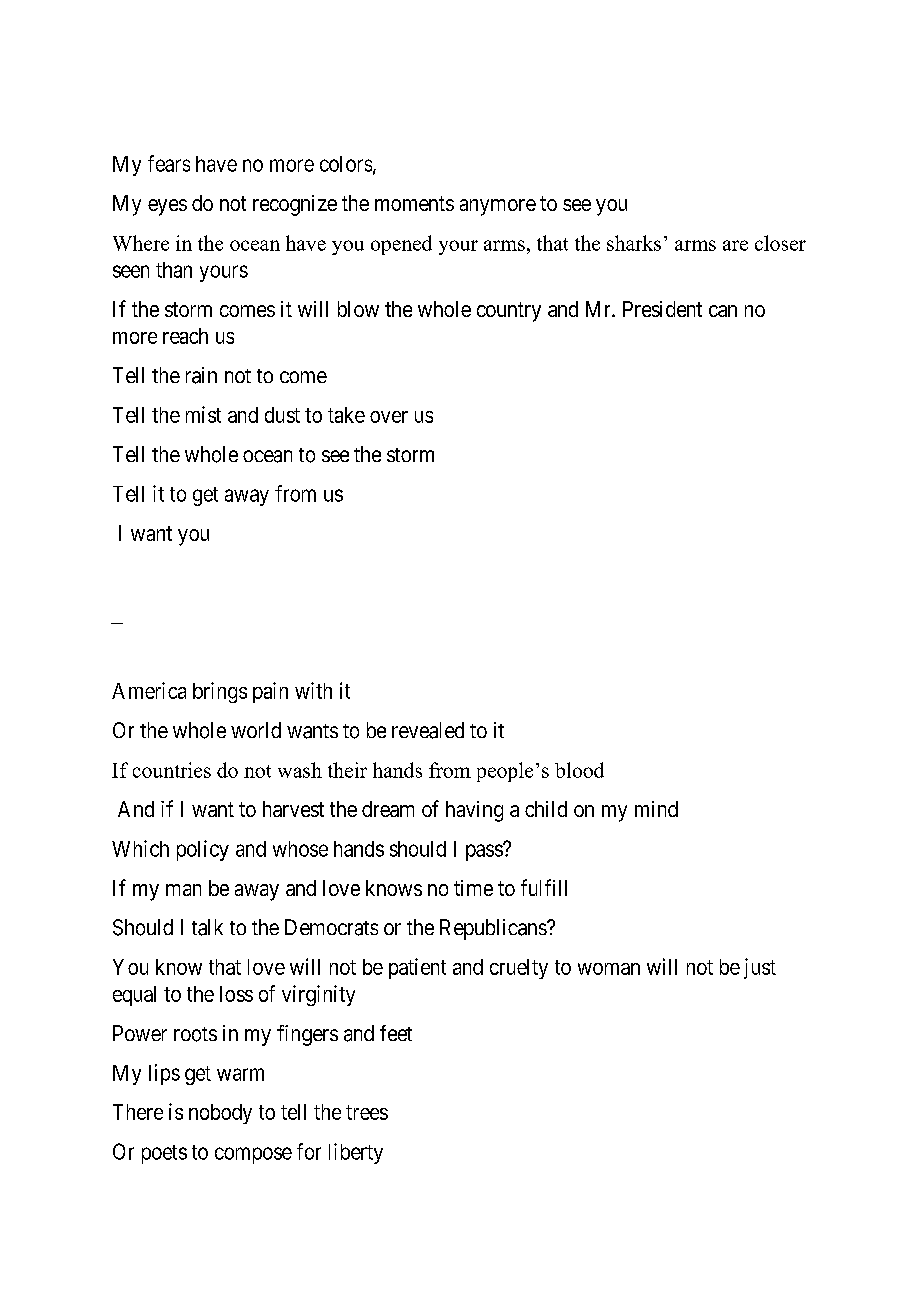 The width and height of the image is (924, 1308). Describe the element at coordinates (220, 692) in the image. I see `brings` at that location.
